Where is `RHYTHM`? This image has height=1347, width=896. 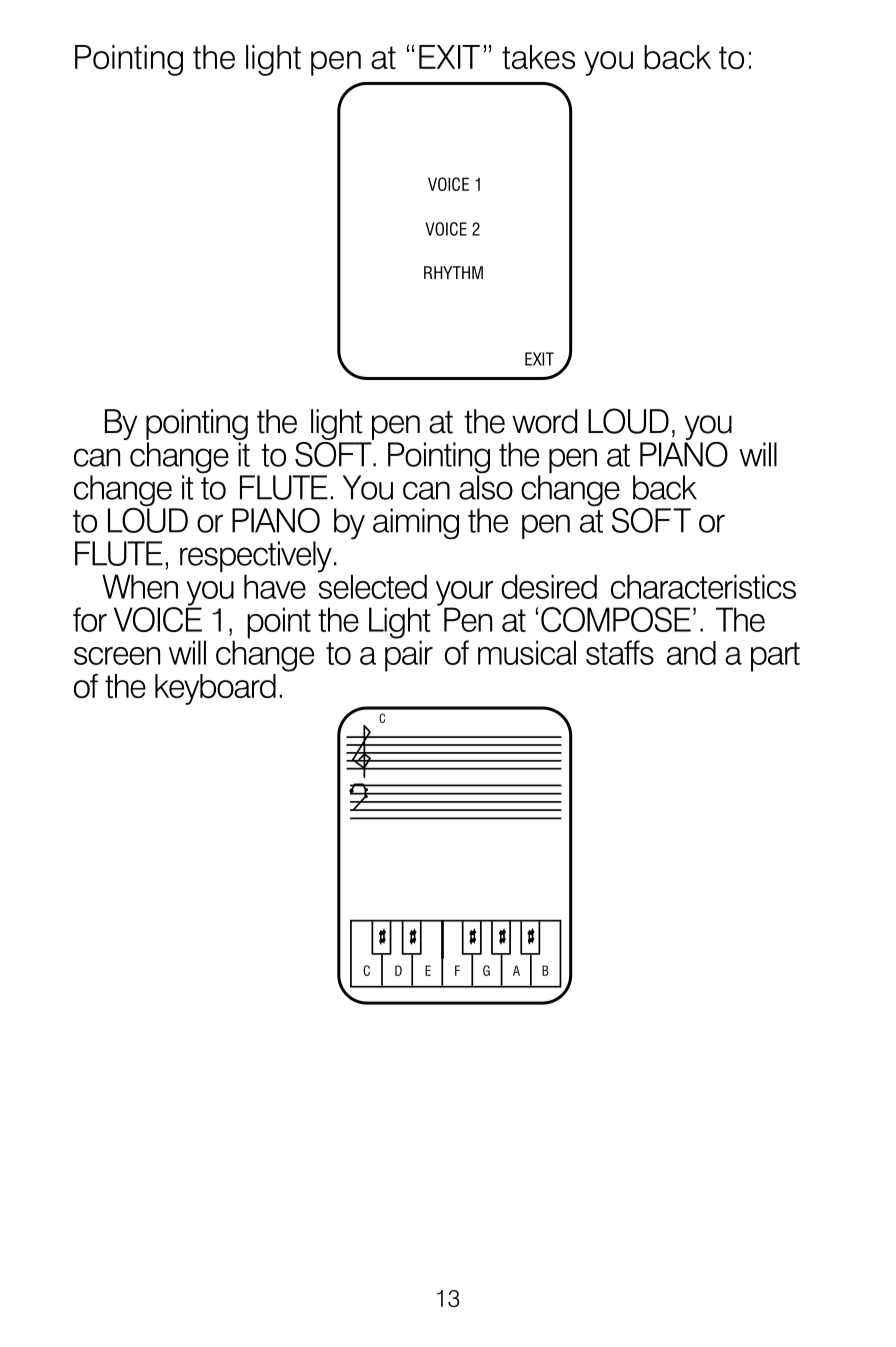 RHYTHM is located at coordinates (453, 272).
